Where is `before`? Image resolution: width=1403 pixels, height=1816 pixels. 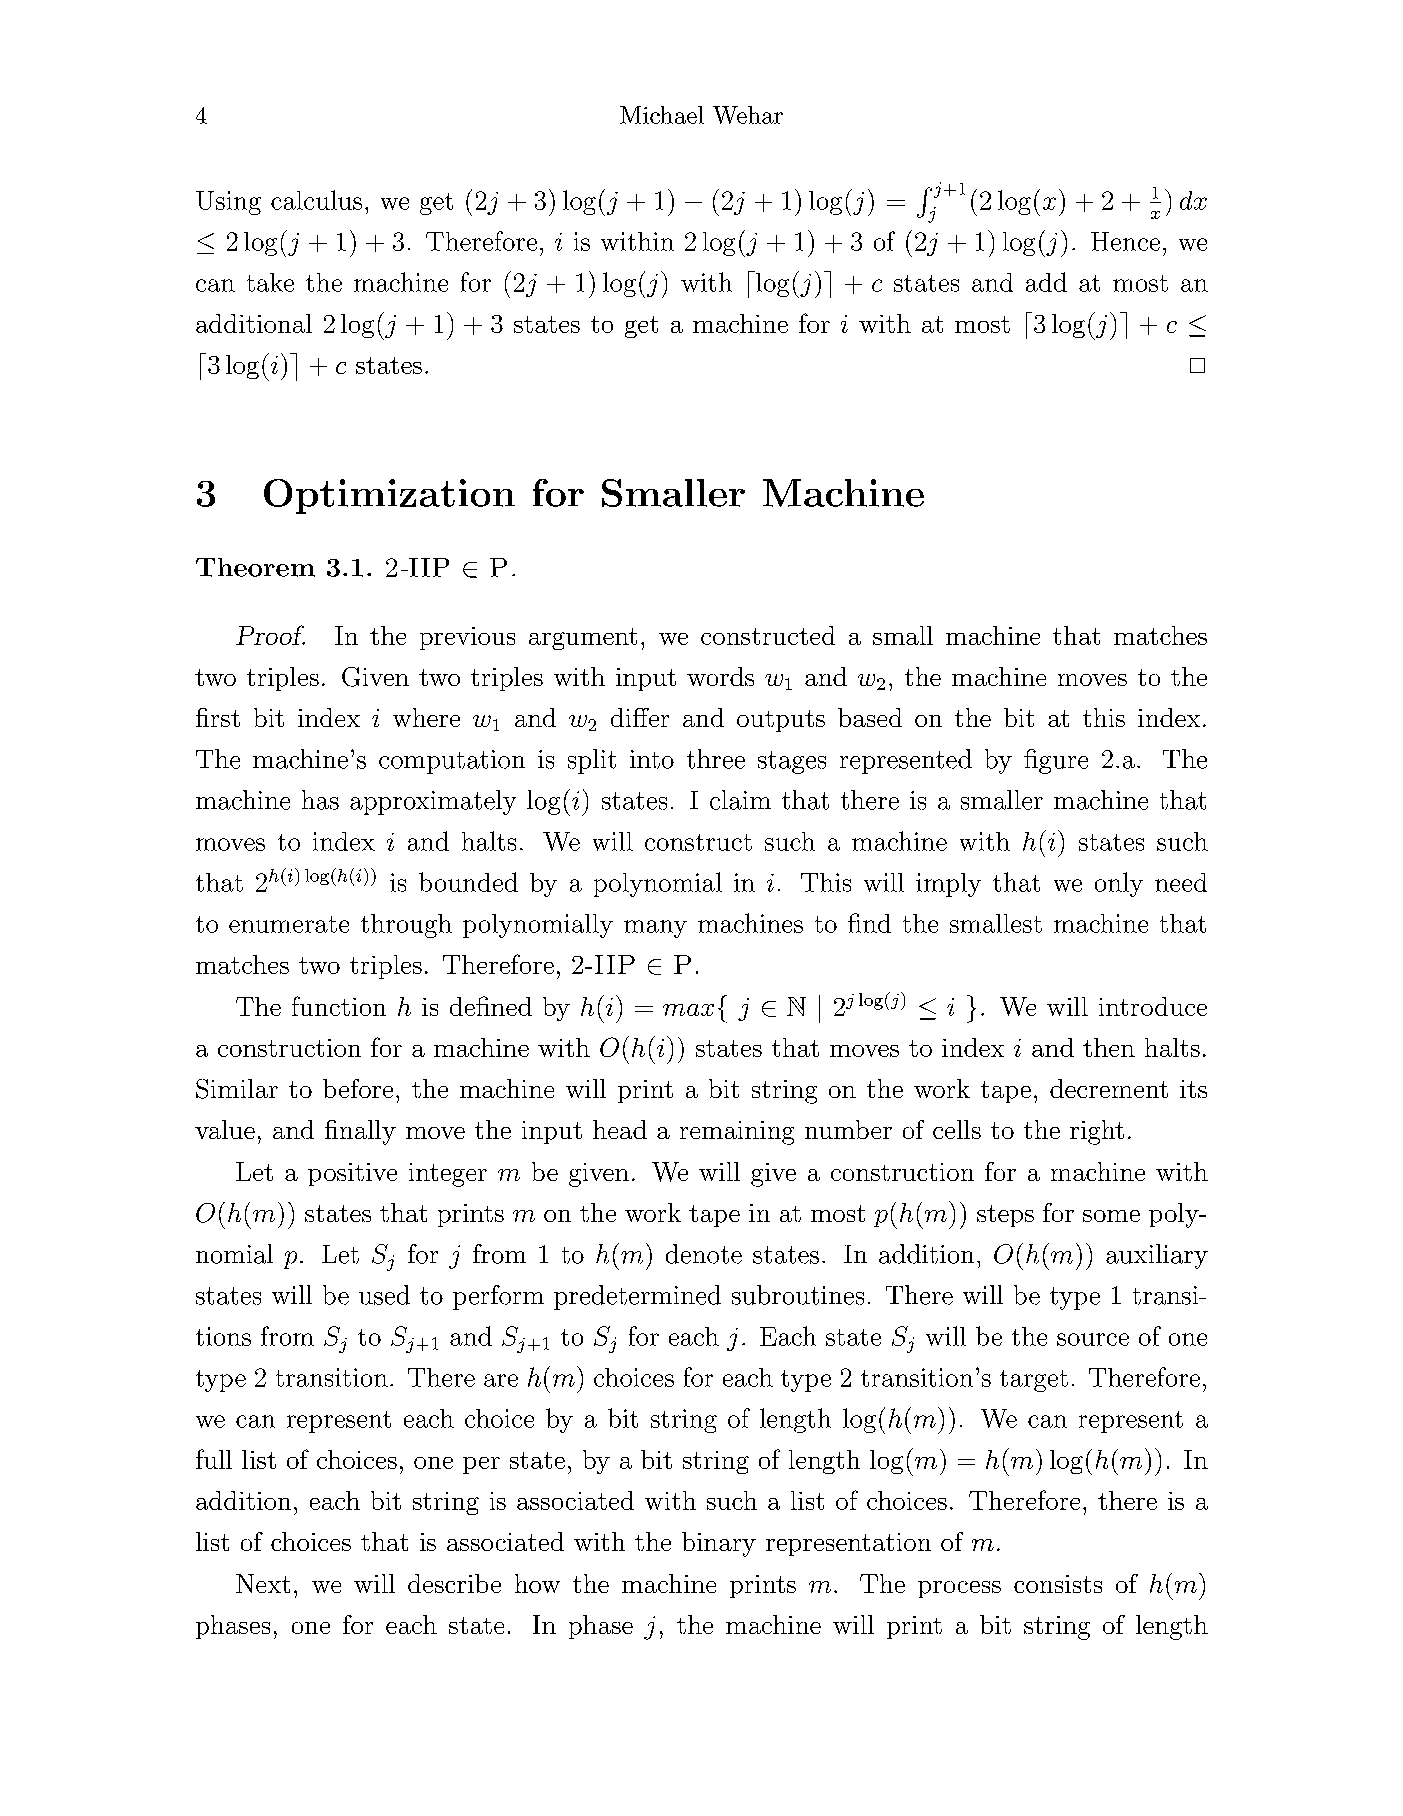 before is located at coordinates (358, 1088).
